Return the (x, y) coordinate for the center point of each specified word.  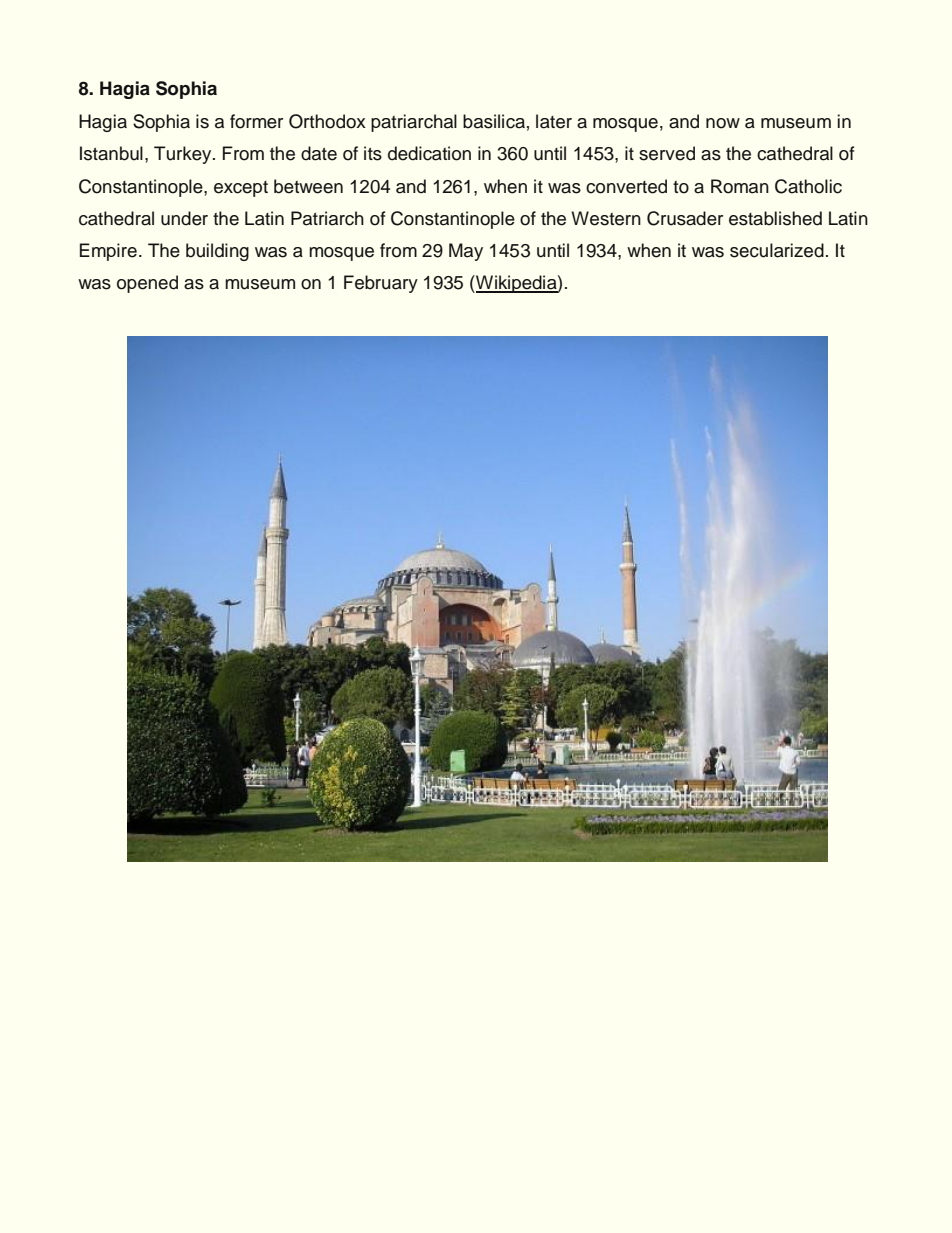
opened (147, 284)
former (256, 121)
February (381, 284)
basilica (494, 121)
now (723, 123)
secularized (777, 250)
